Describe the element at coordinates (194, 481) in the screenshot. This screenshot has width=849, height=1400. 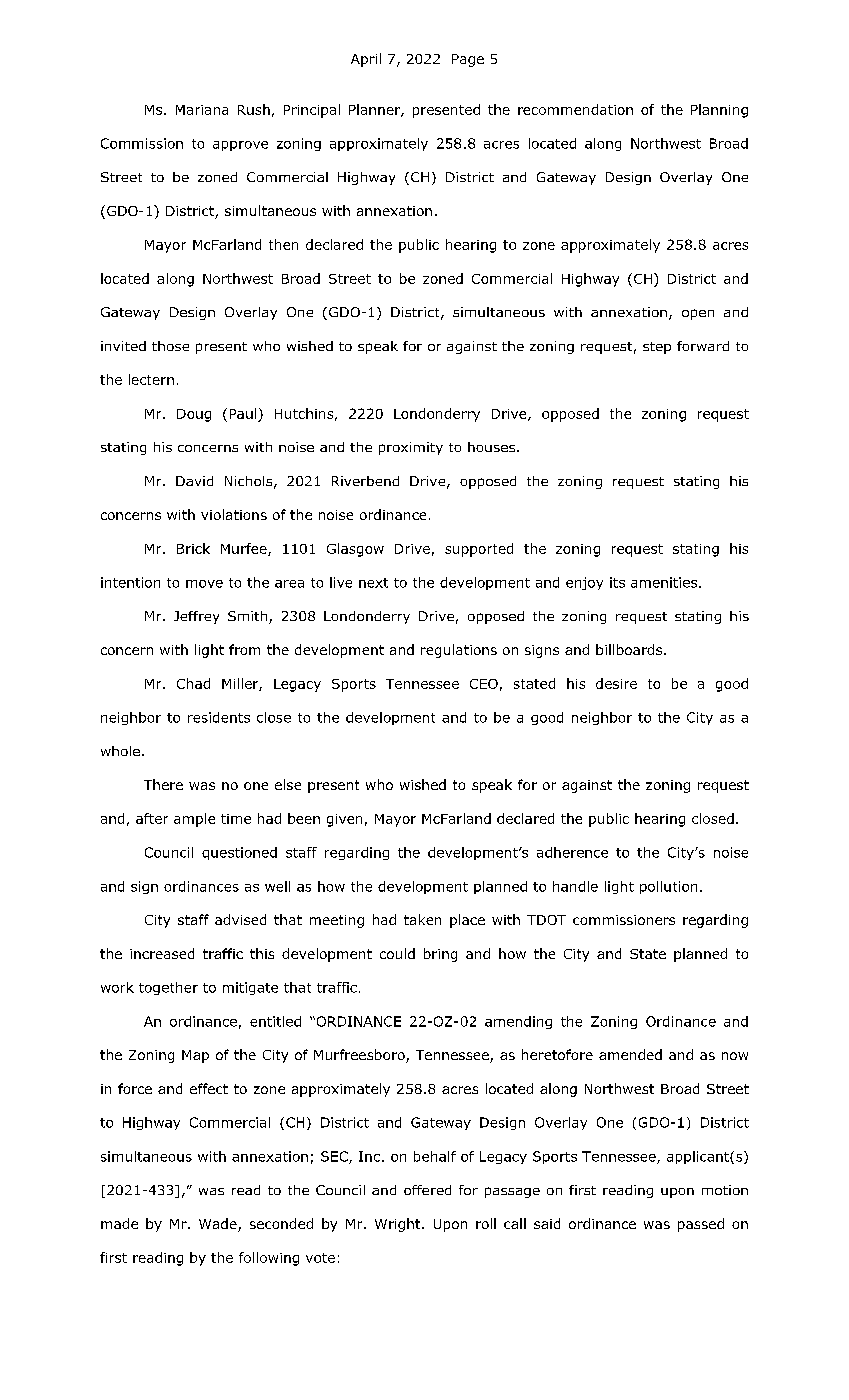
I see `David` at that location.
